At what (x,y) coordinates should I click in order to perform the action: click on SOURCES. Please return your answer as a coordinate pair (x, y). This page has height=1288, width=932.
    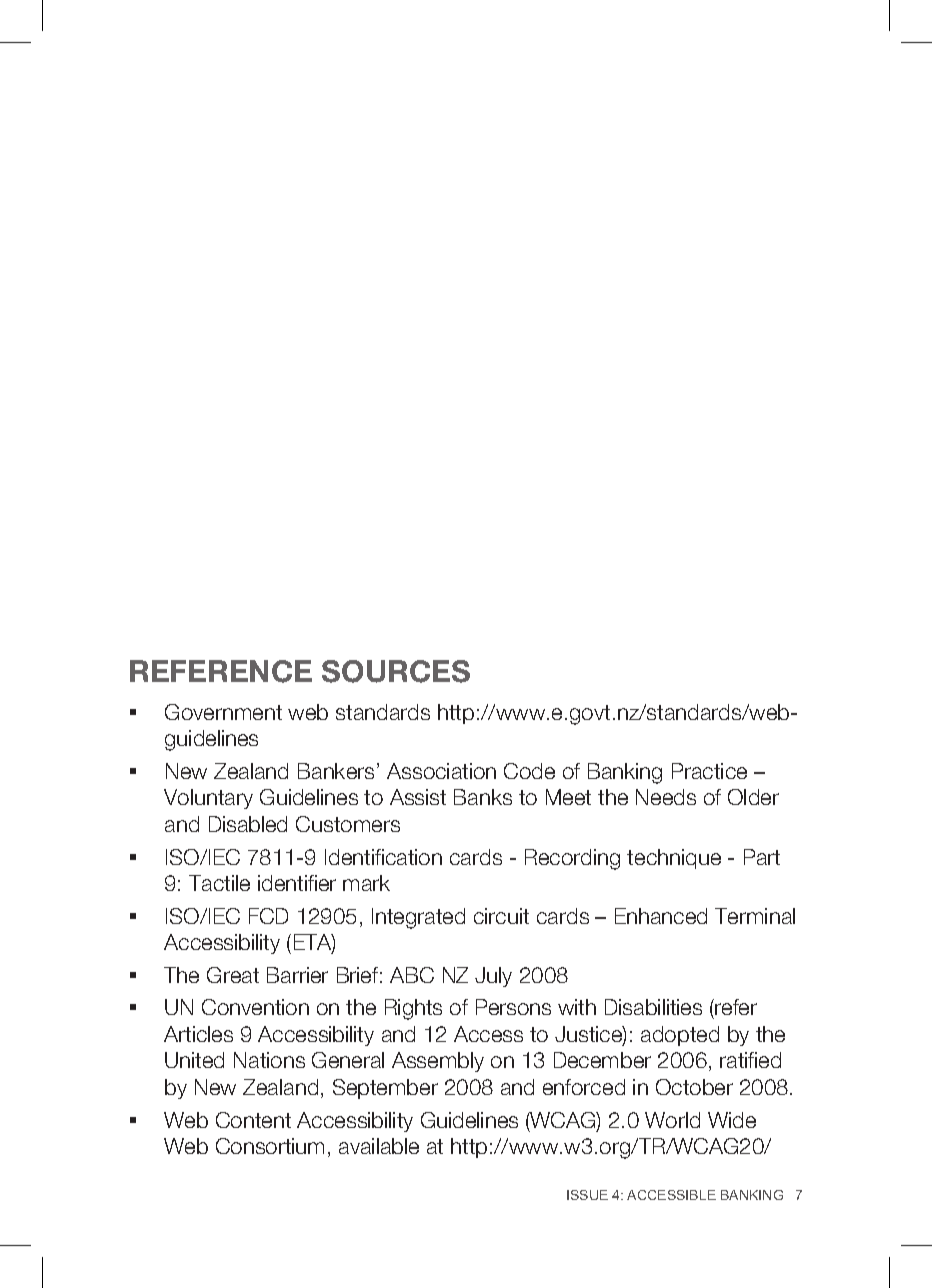
    Looking at the image, I should click on (396, 671).
